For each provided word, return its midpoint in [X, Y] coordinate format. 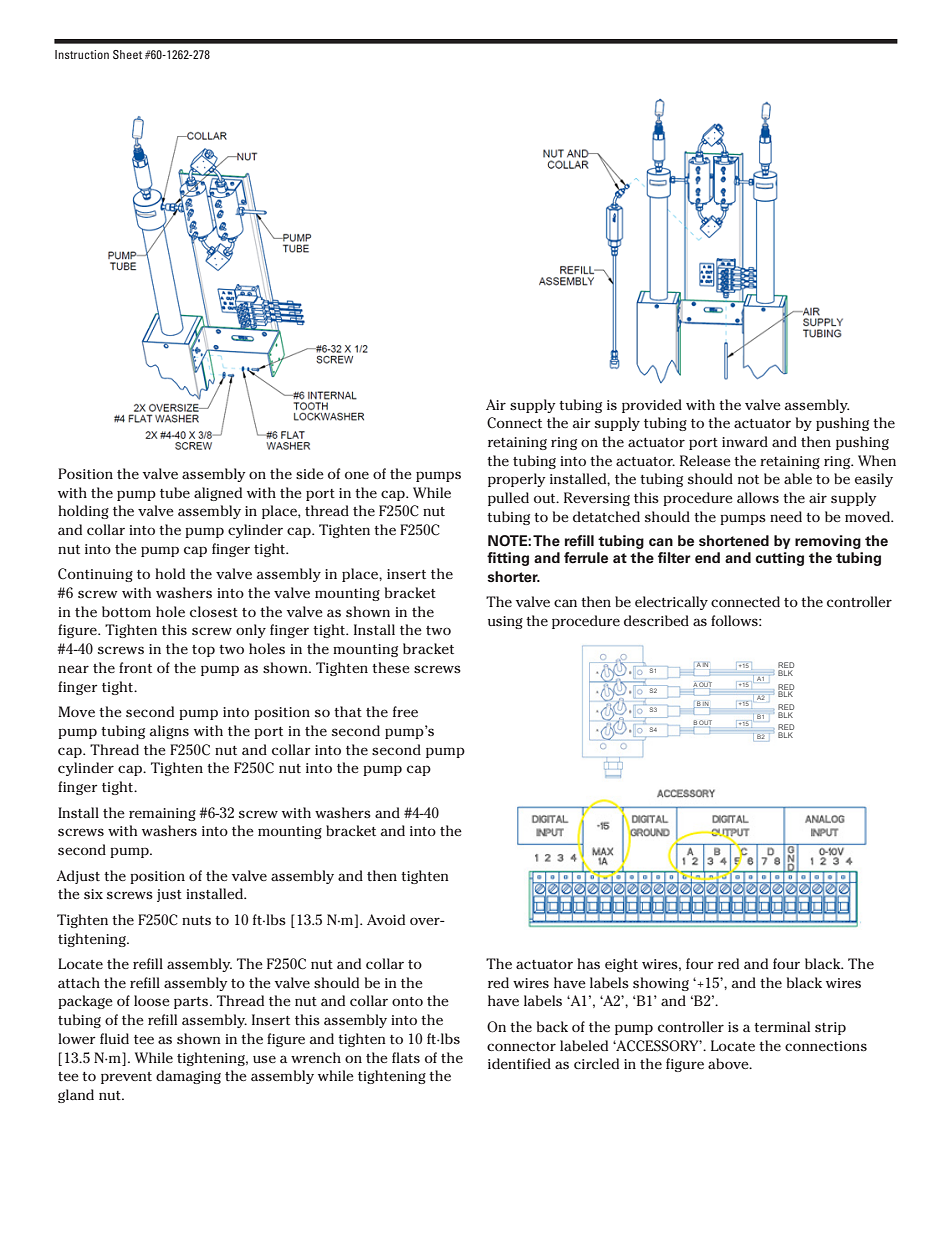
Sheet [127, 54]
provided [652, 406]
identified [519, 1063]
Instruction [82, 54]
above [729, 1063]
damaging [188, 1077]
